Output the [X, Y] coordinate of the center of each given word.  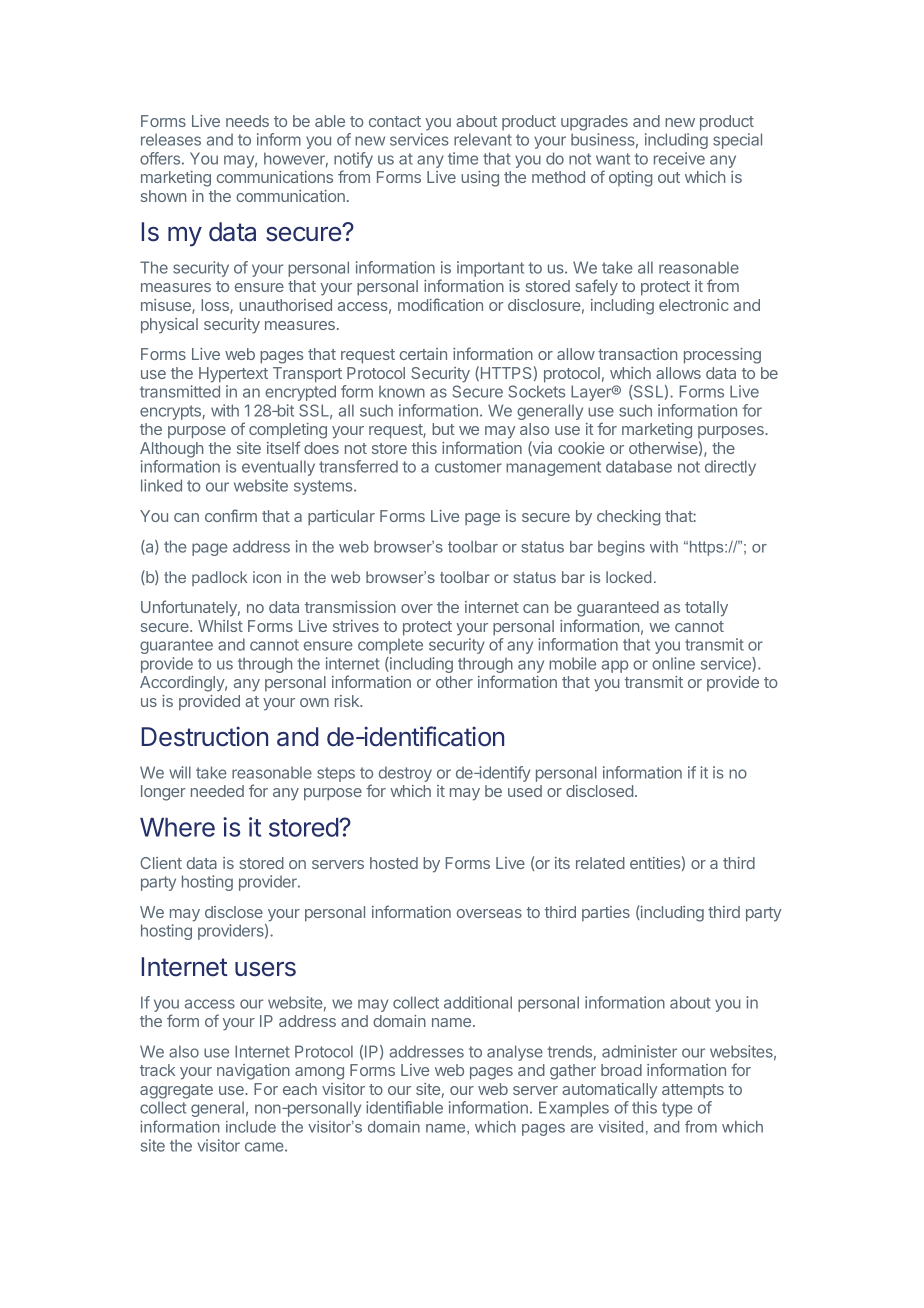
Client [161, 863]
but [443, 429]
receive [679, 158]
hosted [394, 863]
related [600, 863]
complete [390, 646]
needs [247, 121]
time [463, 158]
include [251, 1127]
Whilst [220, 626]
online [673, 663]
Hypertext [233, 375]
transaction [637, 354]
